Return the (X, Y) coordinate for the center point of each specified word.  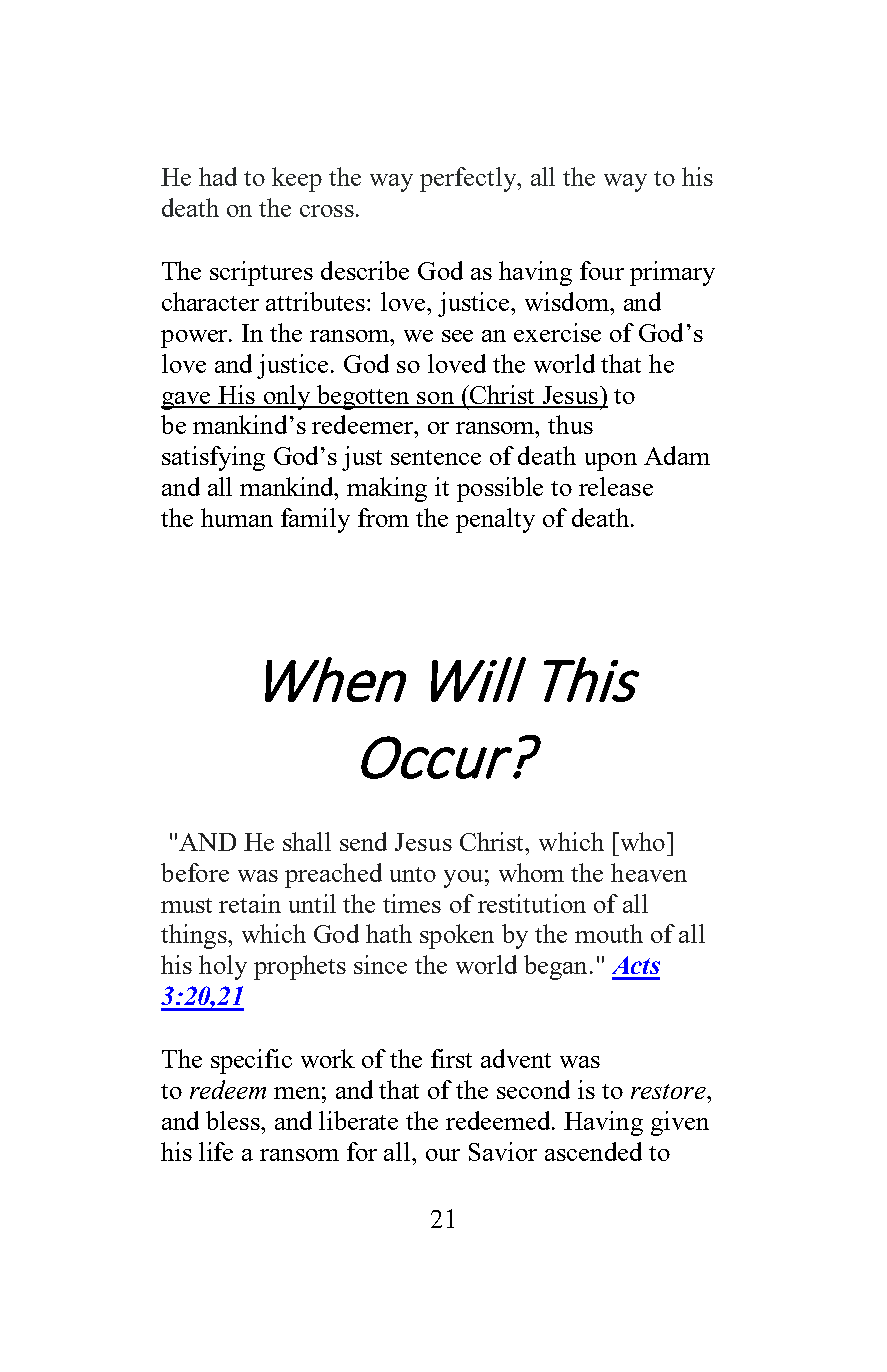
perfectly (469, 179)
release (616, 486)
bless (234, 1120)
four (602, 270)
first (451, 1058)
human (237, 517)
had (218, 176)
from (383, 517)
